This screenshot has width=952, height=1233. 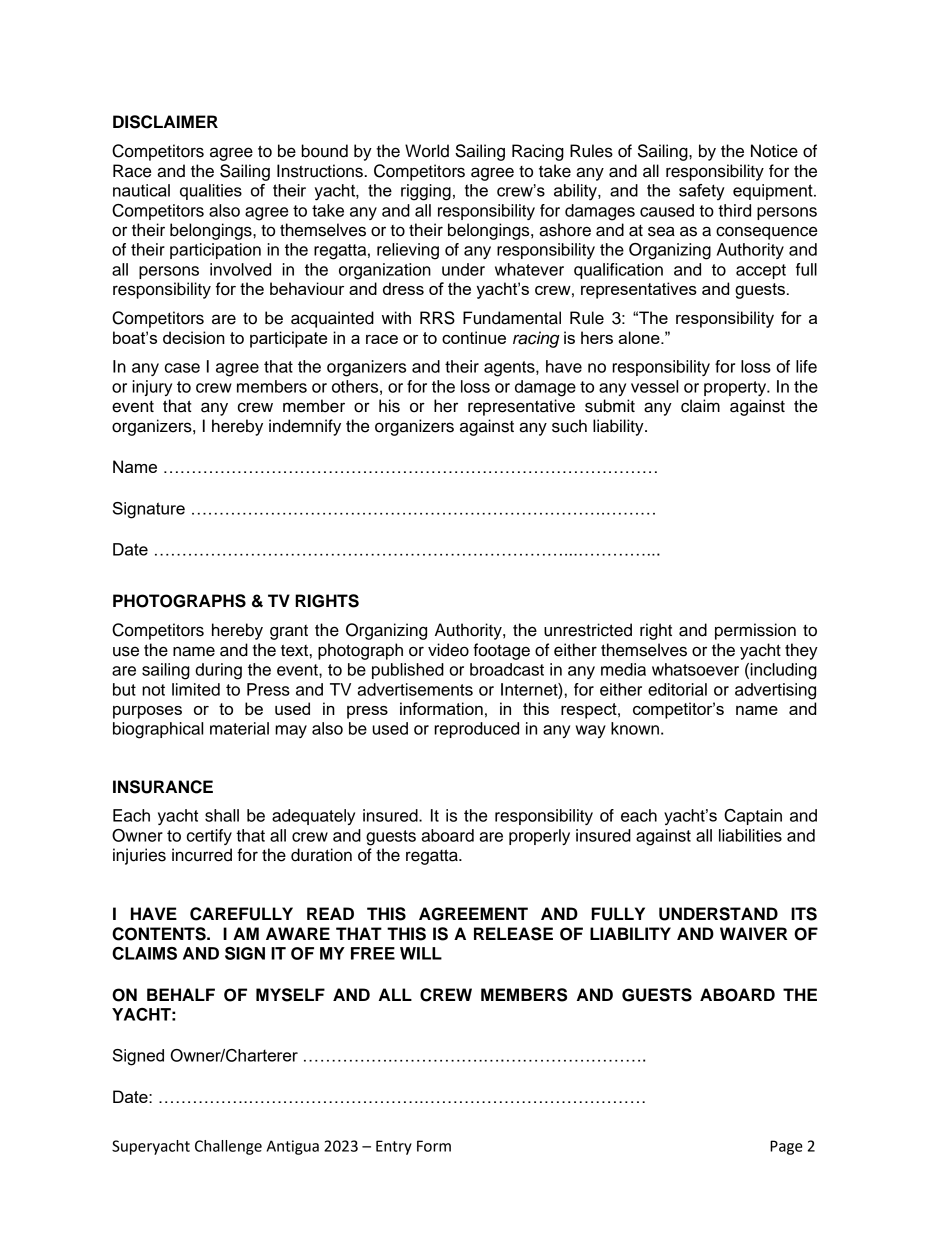 What do you see at coordinates (448, 650) in the screenshot?
I see `video` at bounding box center [448, 650].
